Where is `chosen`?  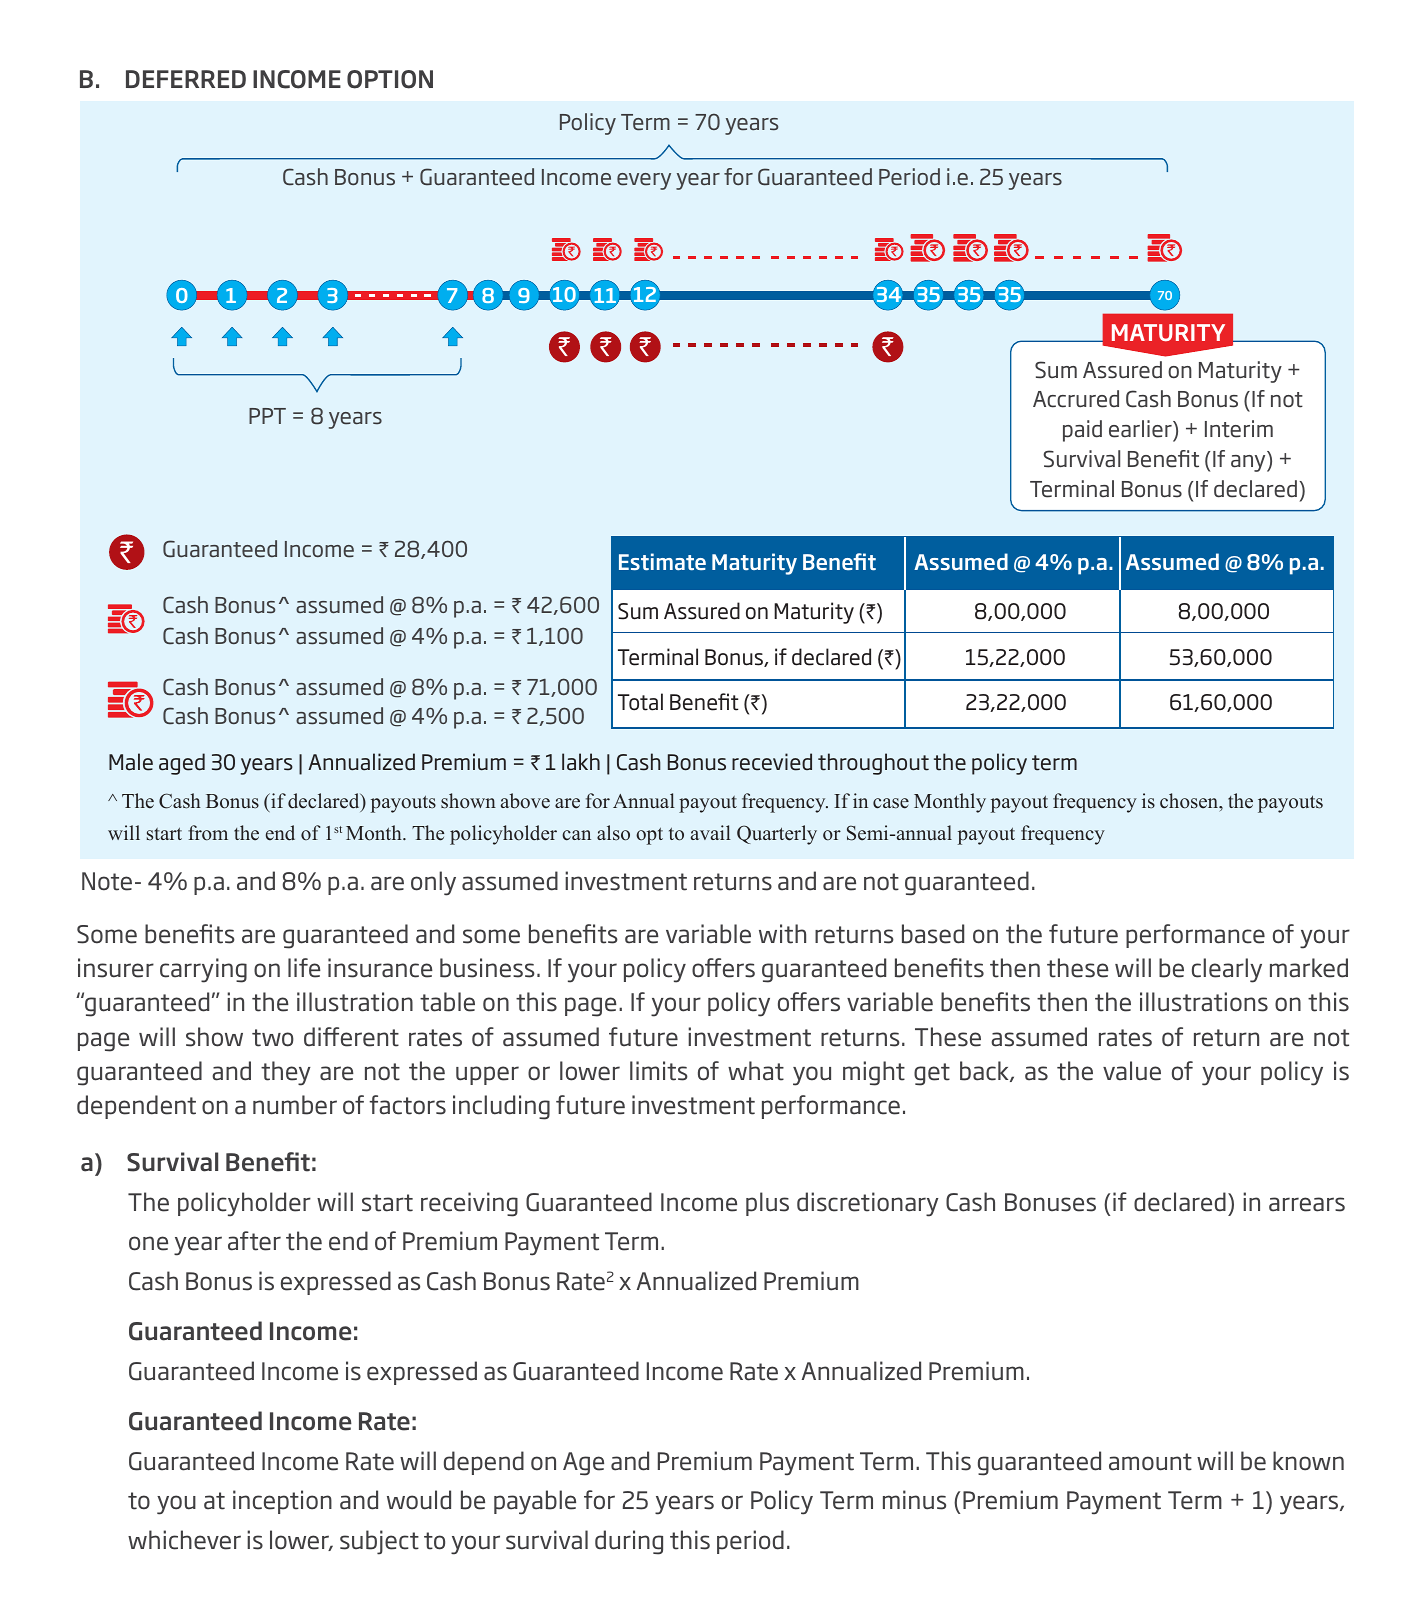 chosen is located at coordinates (1190, 802).
